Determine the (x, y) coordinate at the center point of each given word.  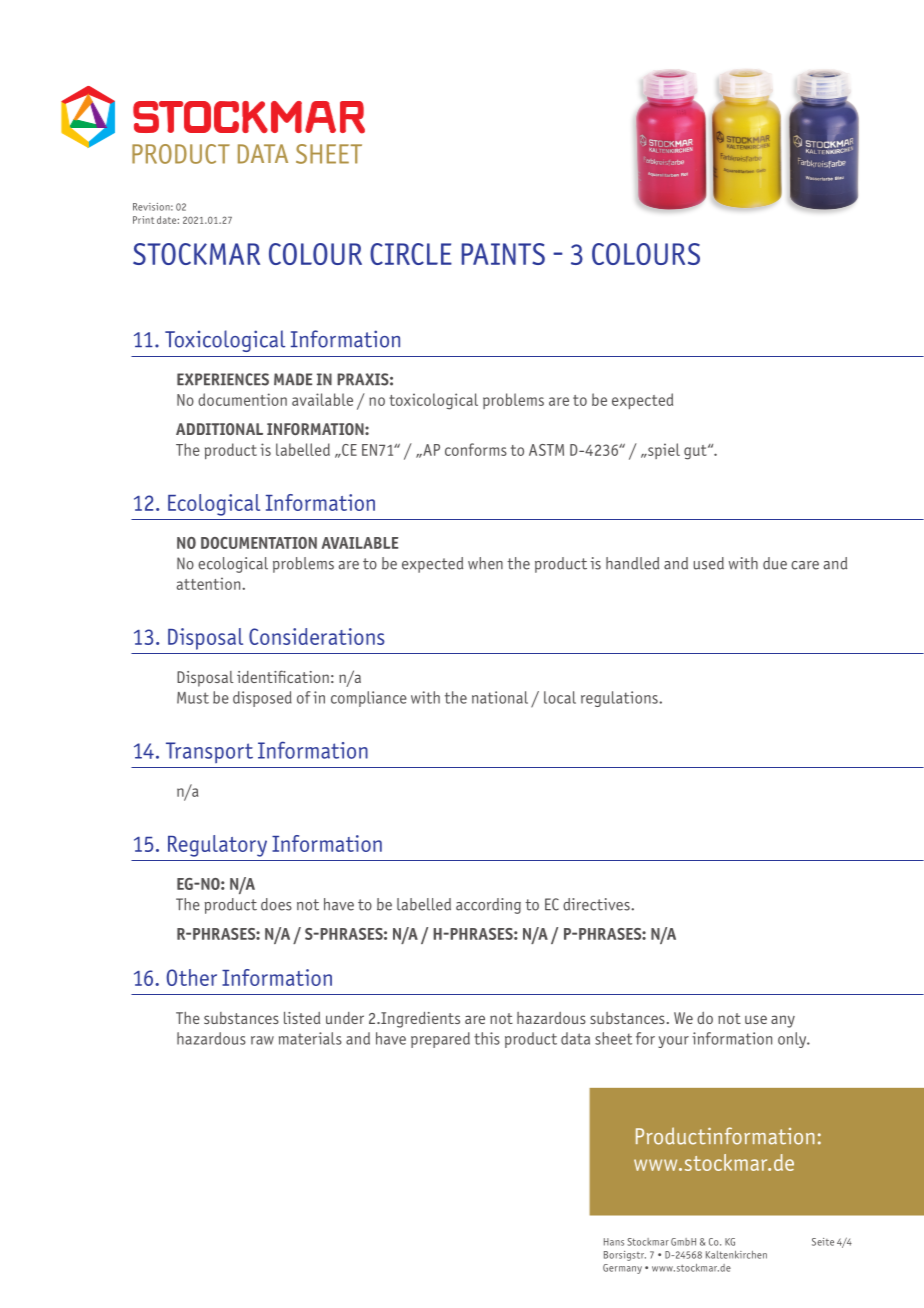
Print (143, 220)
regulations (620, 699)
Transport (209, 752)
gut (696, 452)
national (500, 697)
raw (262, 1040)
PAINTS (503, 254)
